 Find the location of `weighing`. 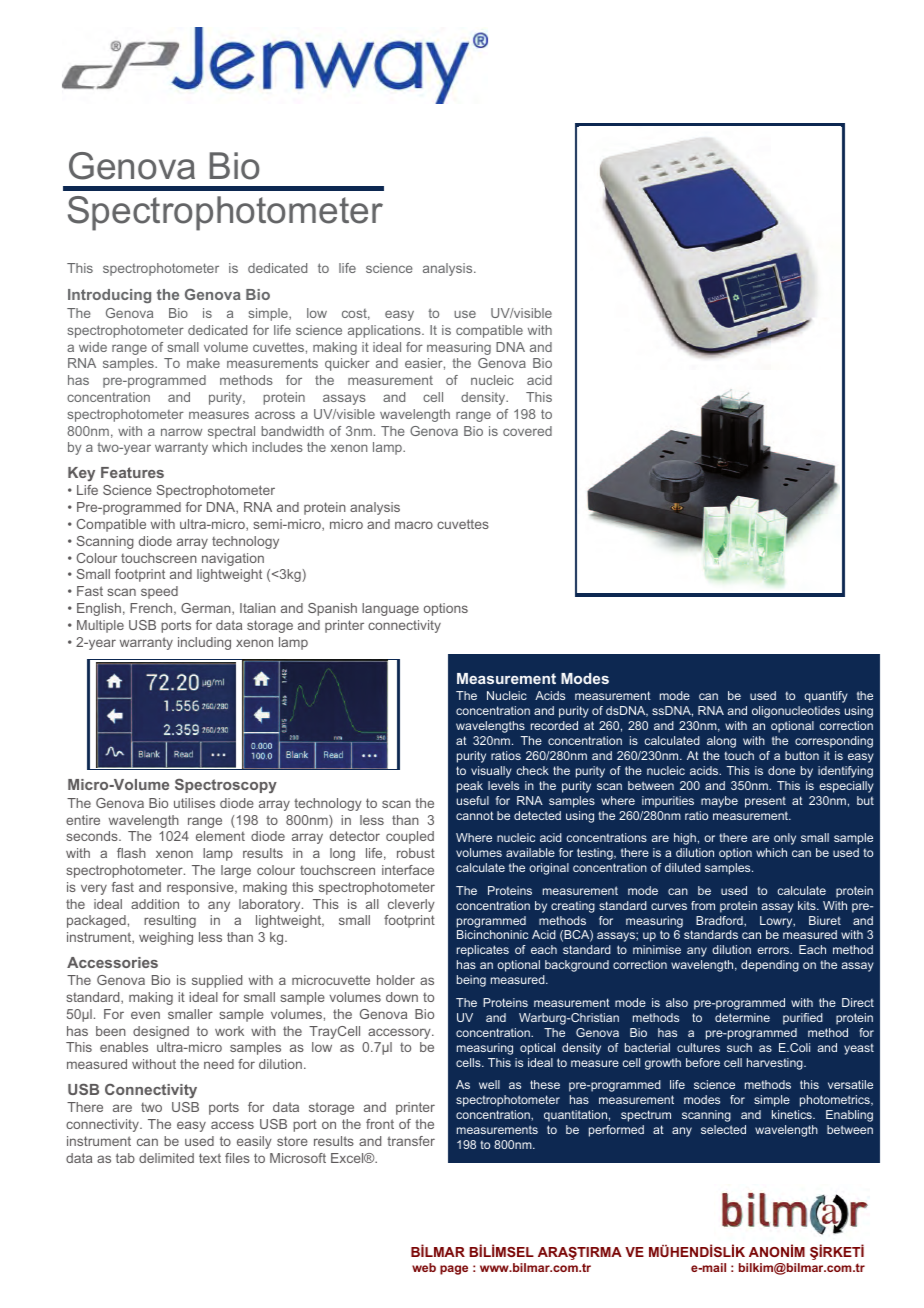

weighing is located at coordinates (166, 938).
